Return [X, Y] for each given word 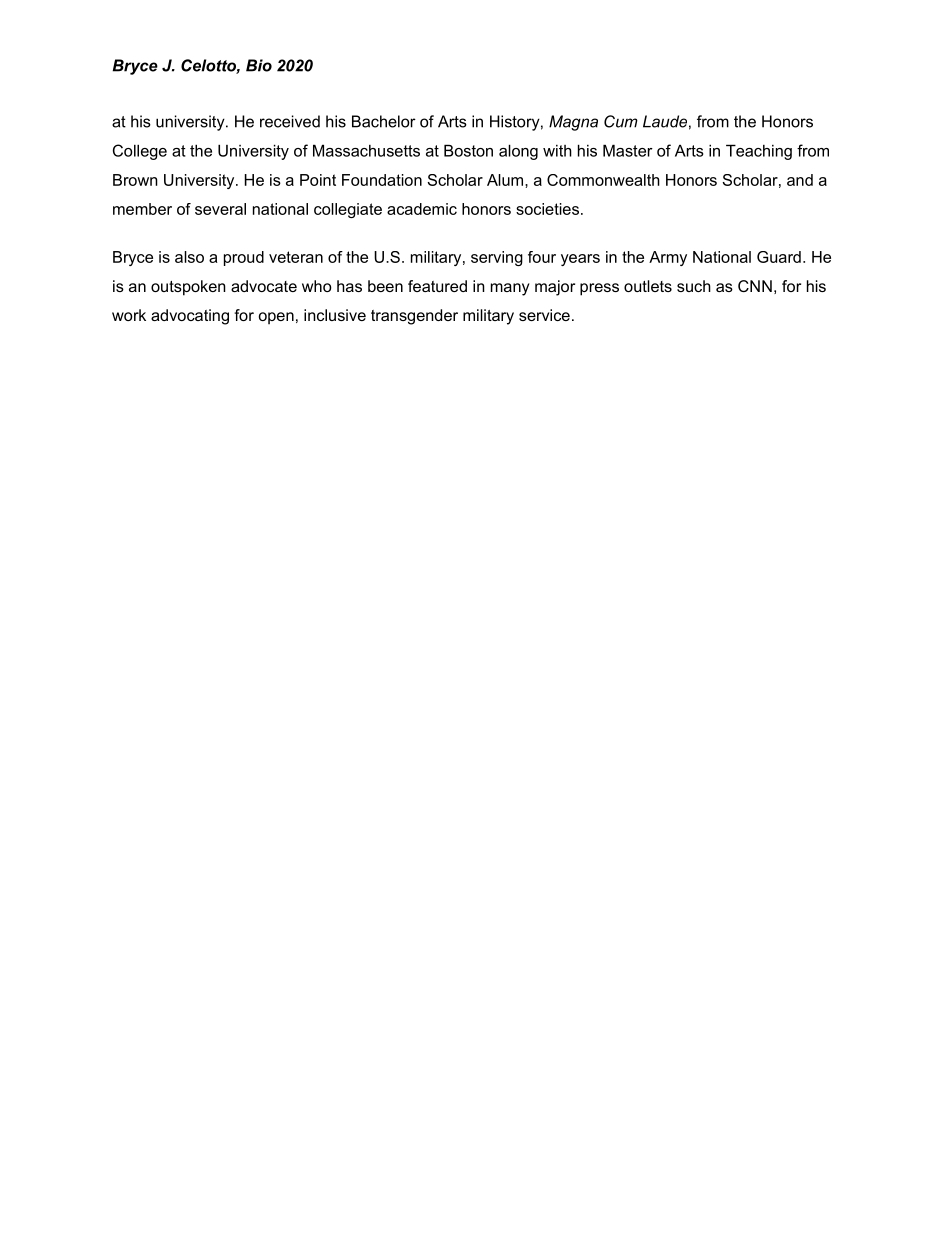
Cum [621, 121]
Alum [505, 180]
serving [497, 258]
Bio [259, 65]
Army [668, 258]
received [290, 121]
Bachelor [384, 121]
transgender [414, 317]
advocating [190, 317]
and [800, 180]
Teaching [759, 152]
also [189, 257]
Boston [468, 150]
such [694, 286]
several [220, 209]
